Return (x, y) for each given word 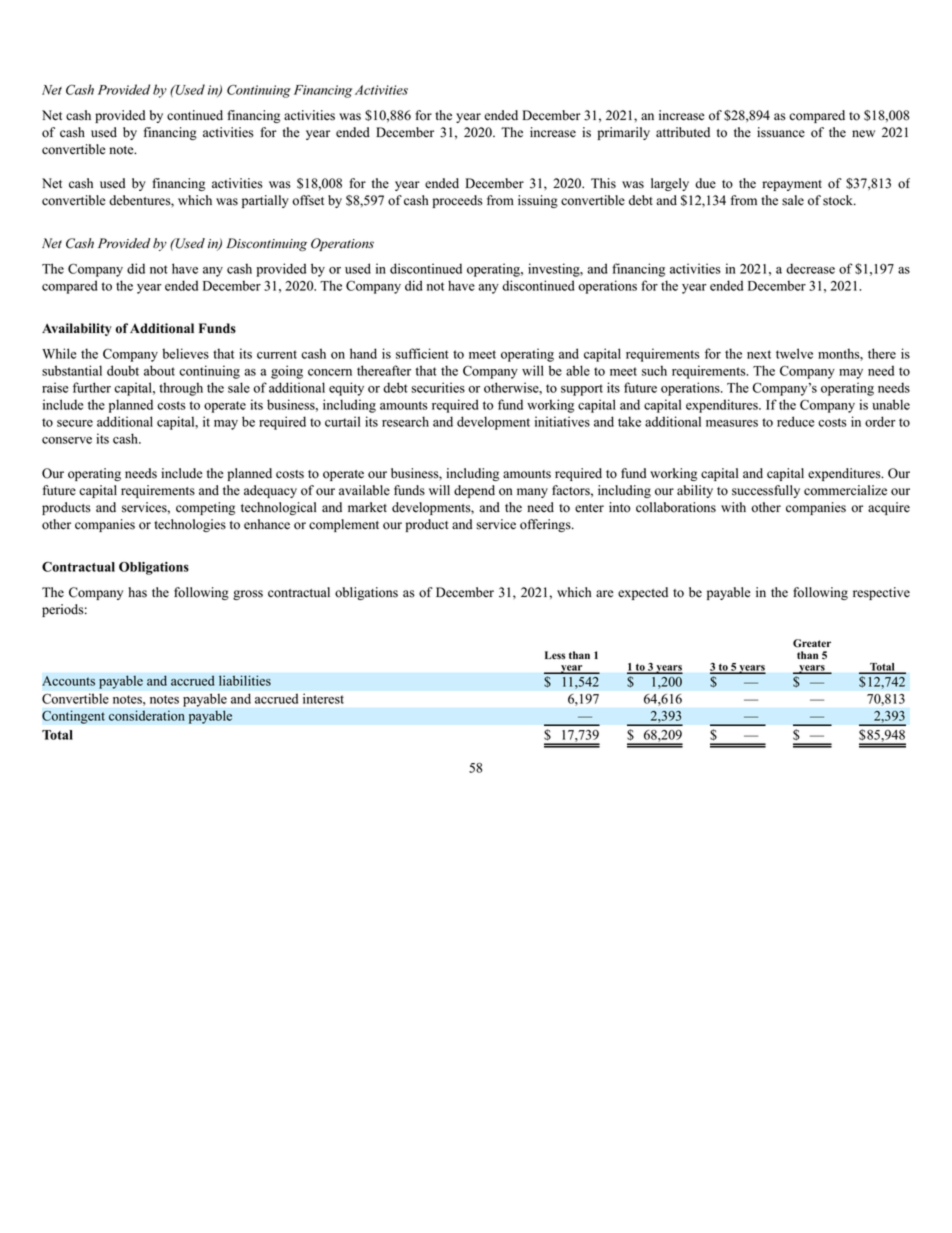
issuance (781, 132)
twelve (794, 353)
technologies (190, 525)
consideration (147, 715)
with (733, 507)
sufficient (422, 353)
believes (185, 353)
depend (474, 491)
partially (265, 201)
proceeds (457, 201)
